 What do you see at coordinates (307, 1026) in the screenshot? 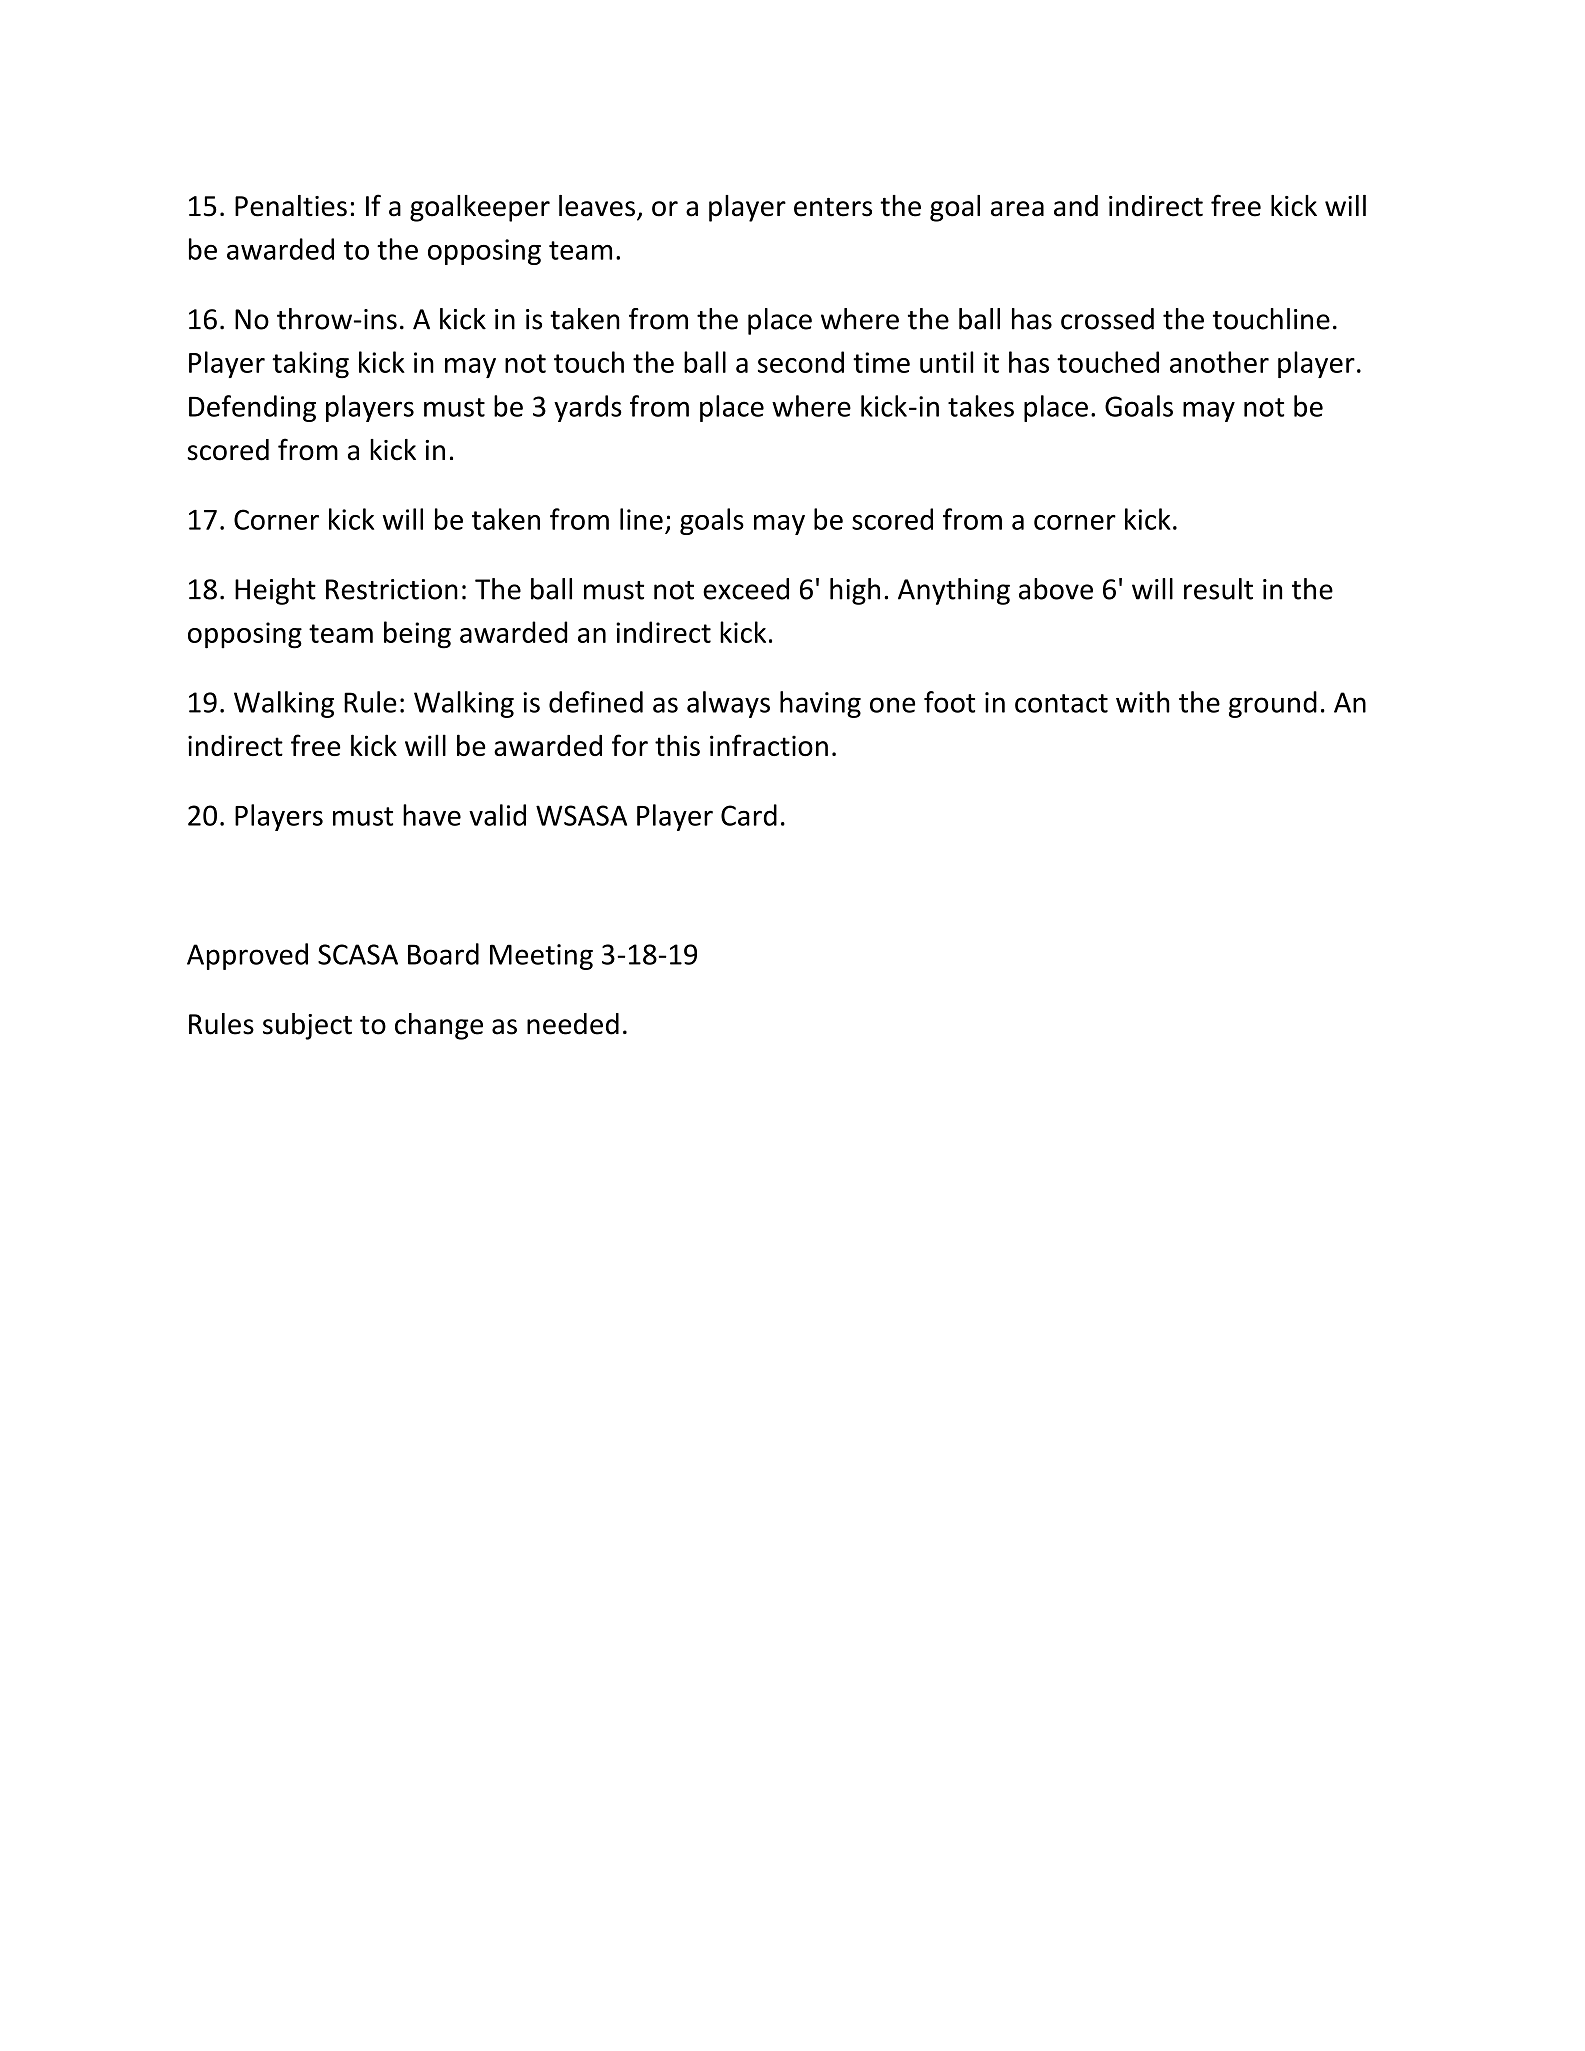
I see `subject` at bounding box center [307, 1026].
